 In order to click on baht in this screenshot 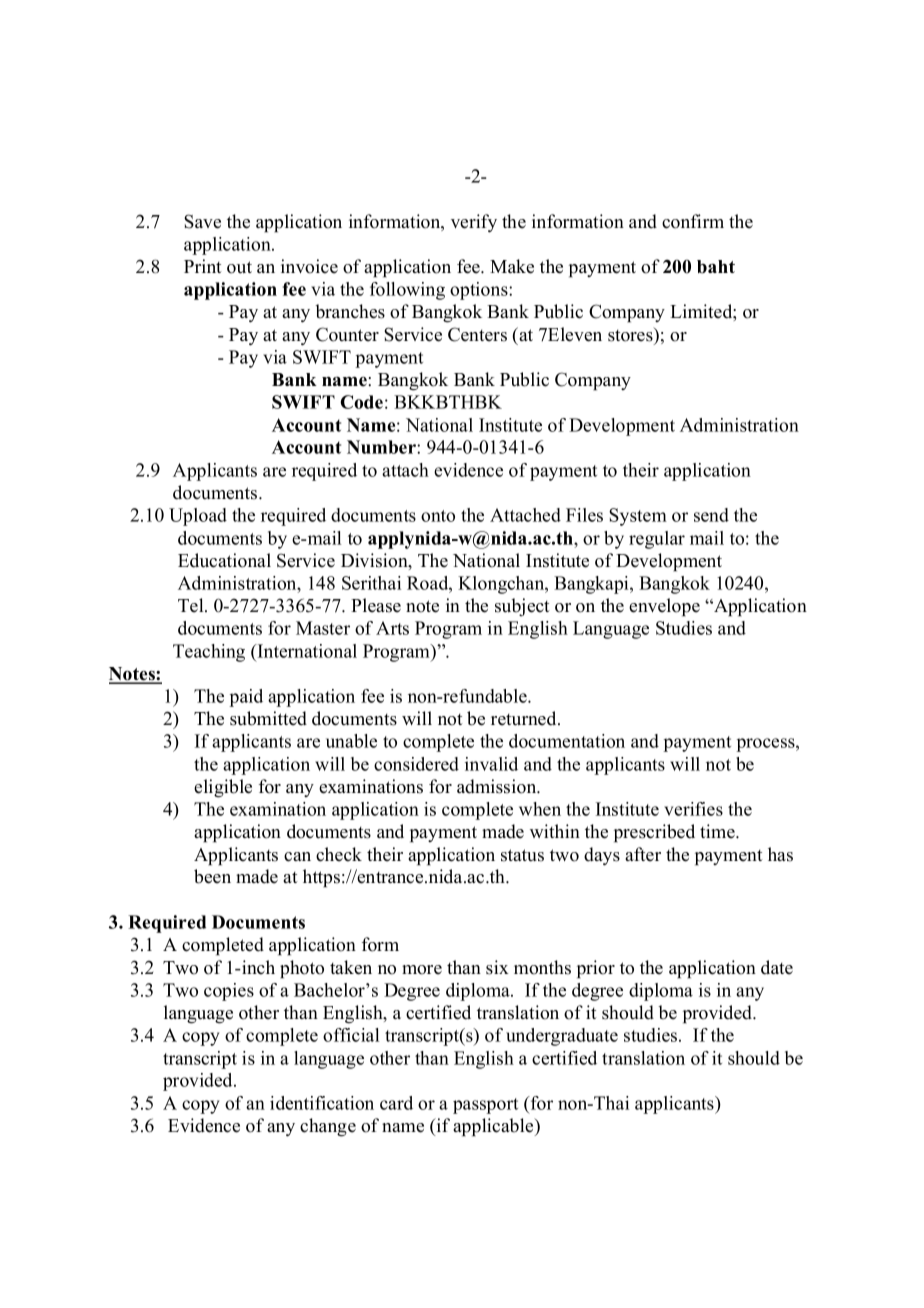, I will do `click(716, 267)`.
